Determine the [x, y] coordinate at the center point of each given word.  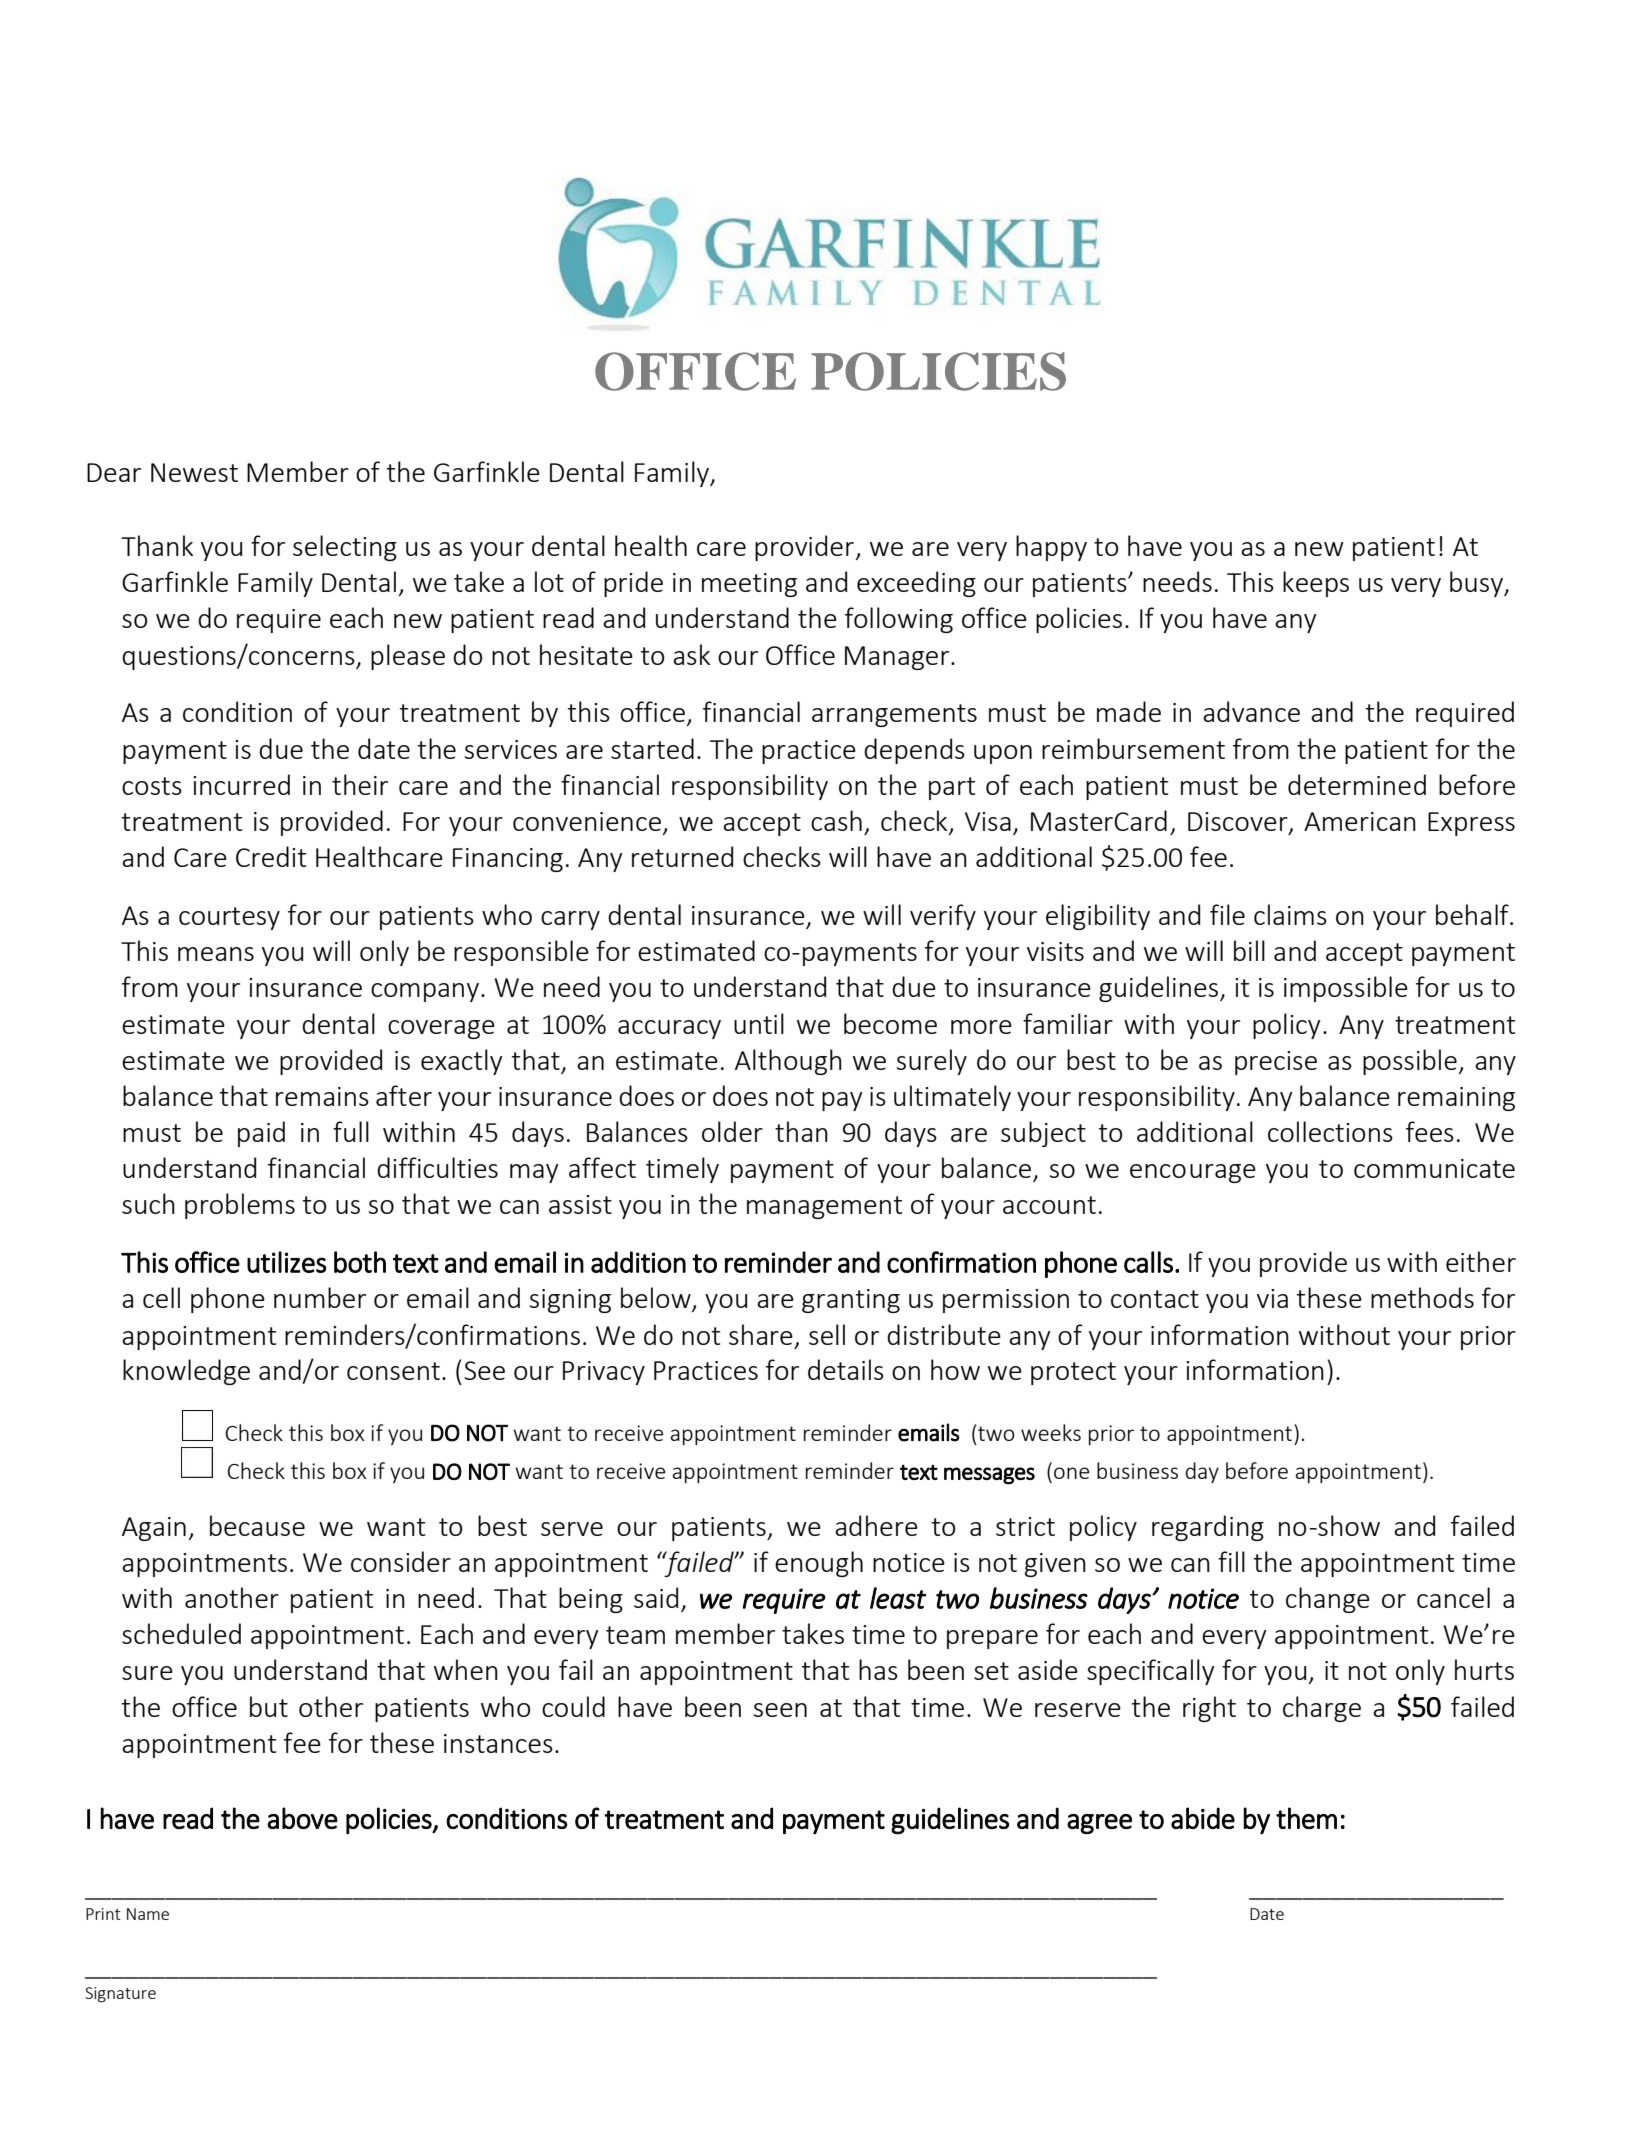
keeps [1316, 584]
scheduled [181, 1633]
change [1328, 1600]
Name [148, 1914]
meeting [749, 585]
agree [1099, 1824]
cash [836, 820]
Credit [271, 856]
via [1272, 1298]
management [824, 1207]
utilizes [286, 1262]
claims [1290, 914]
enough [819, 1564]
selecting [345, 548]
